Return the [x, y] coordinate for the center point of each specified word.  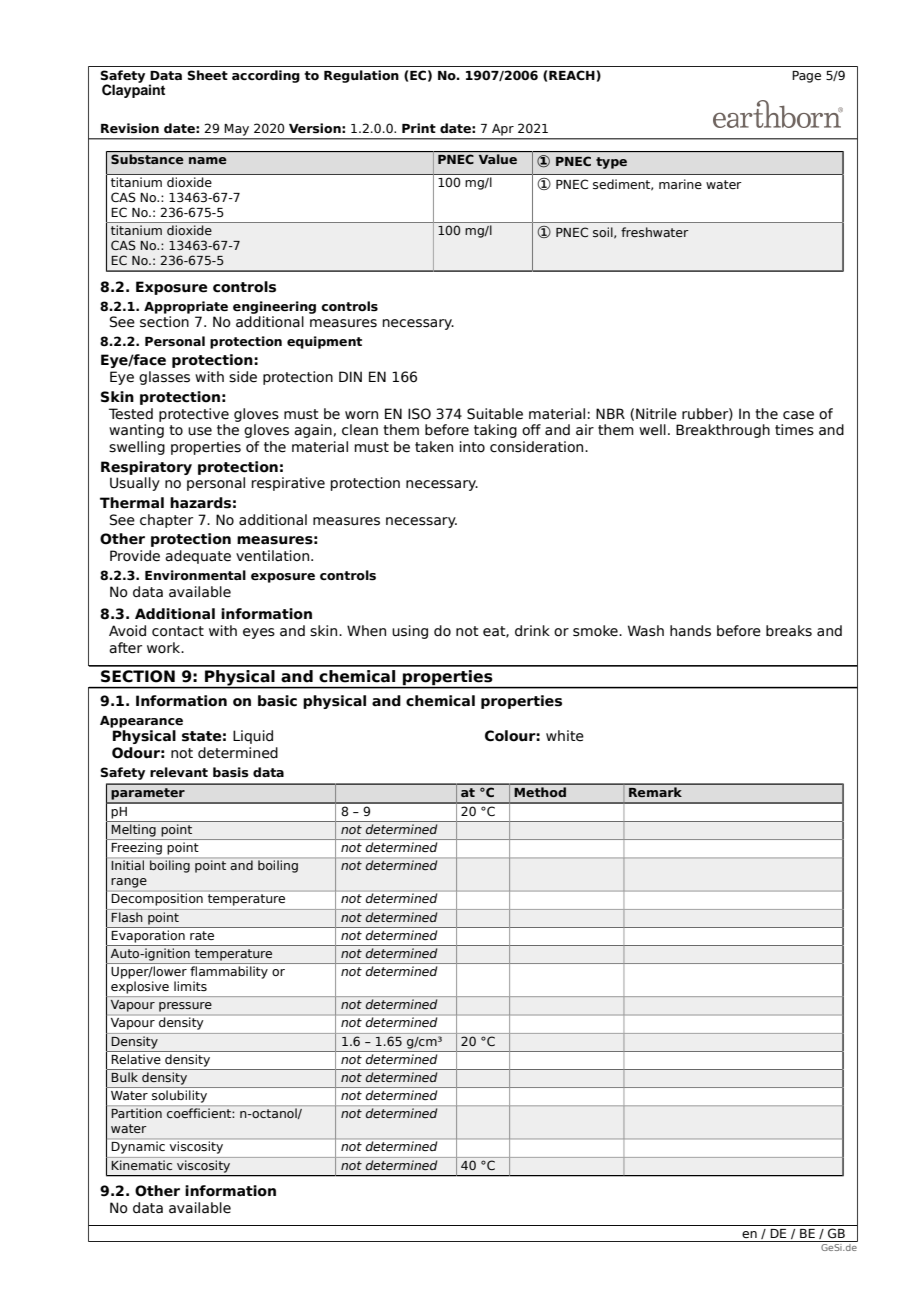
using [410, 632]
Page [806, 77]
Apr [503, 129]
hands [690, 631]
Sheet [207, 75]
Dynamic [138, 1147]
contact [178, 631]
